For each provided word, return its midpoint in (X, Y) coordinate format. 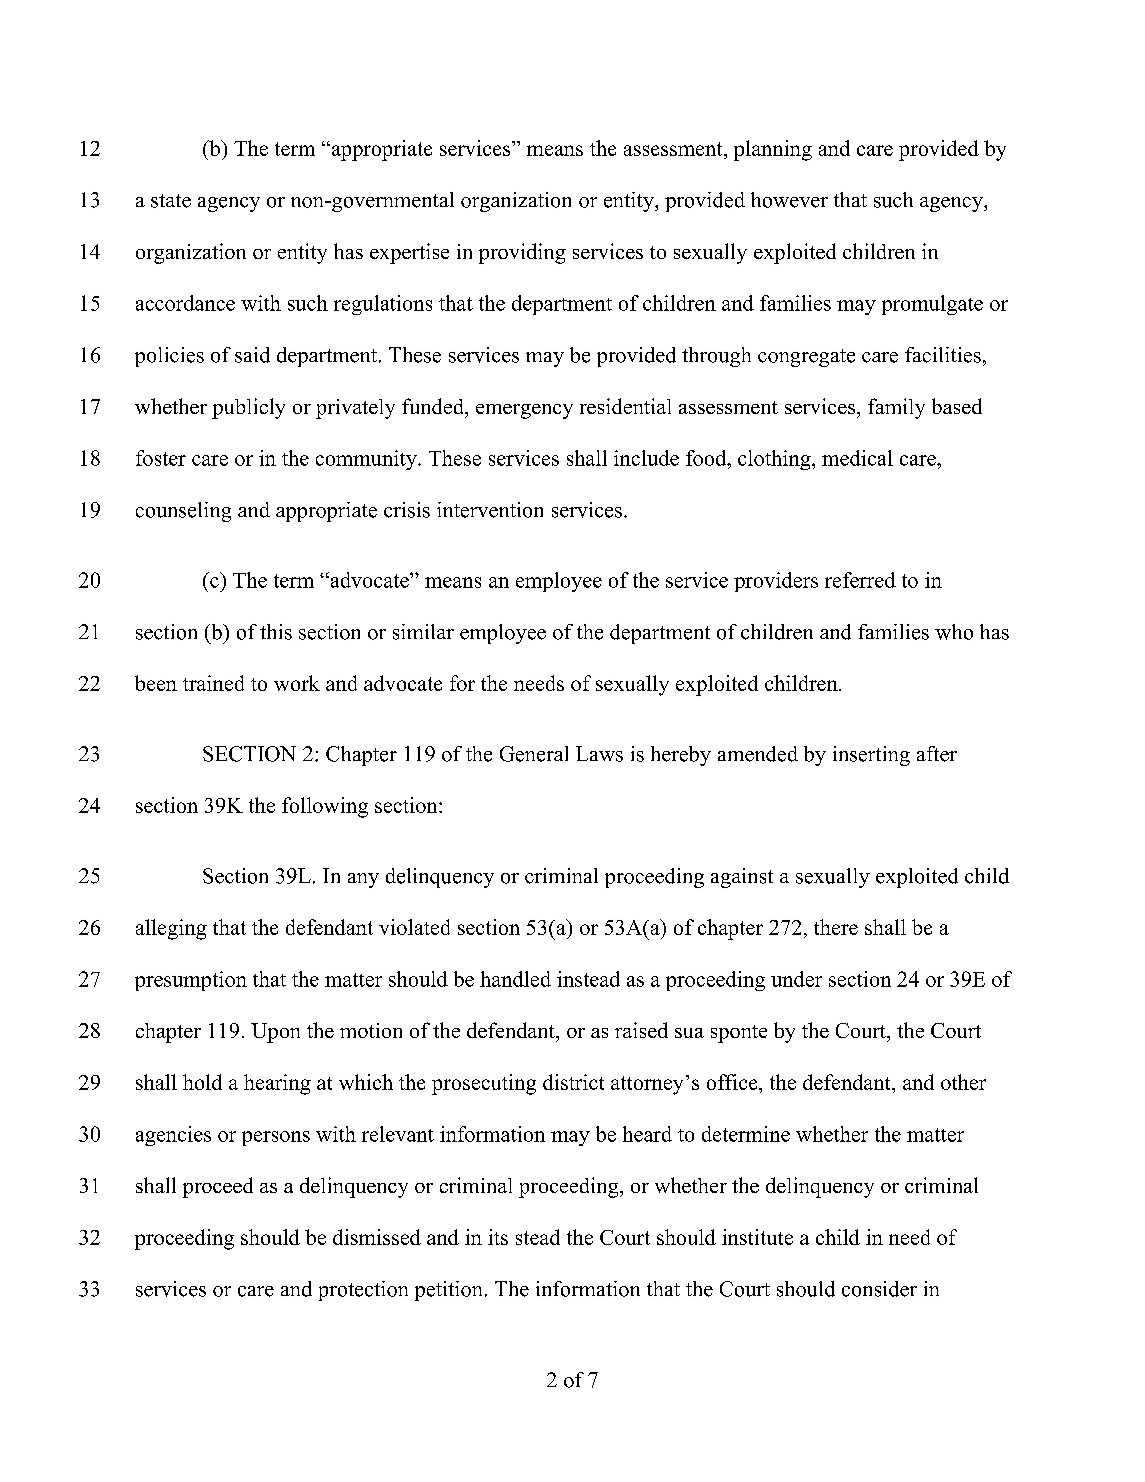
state (171, 201)
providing (522, 253)
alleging (171, 929)
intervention (490, 510)
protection (363, 1291)
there (836, 927)
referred (860, 580)
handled (515, 979)
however (789, 200)
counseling (183, 512)
